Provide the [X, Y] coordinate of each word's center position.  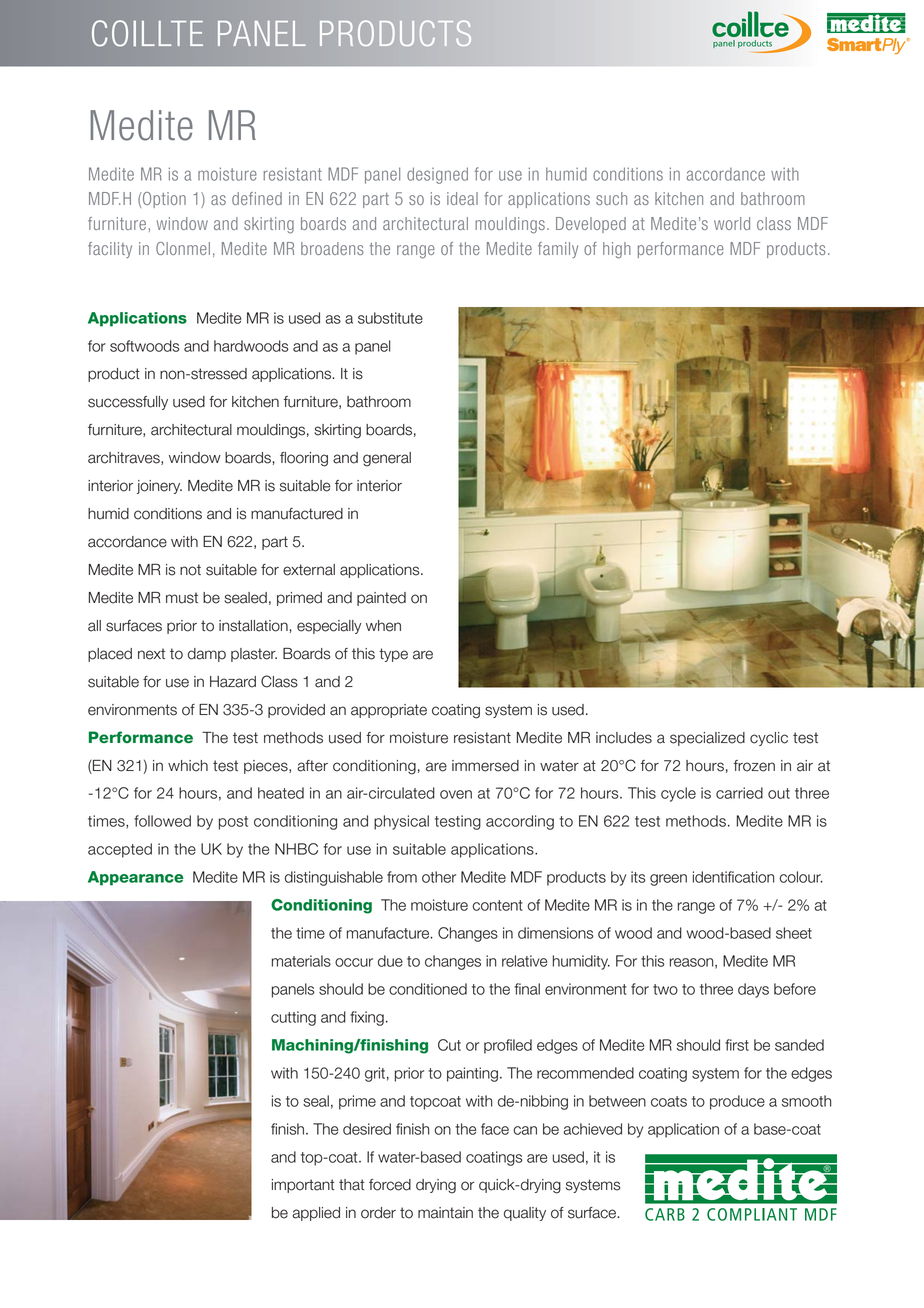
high [617, 250]
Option [163, 200]
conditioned [428, 989]
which [188, 766]
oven [456, 794]
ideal [462, 198]
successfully [128, 403]
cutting [293, 1018]
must [182, 598]
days [753, 990]
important [303, 1186]
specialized [707, 739]
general [387, 459]
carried [739, 793]
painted [381, 599]
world [732, 223]
